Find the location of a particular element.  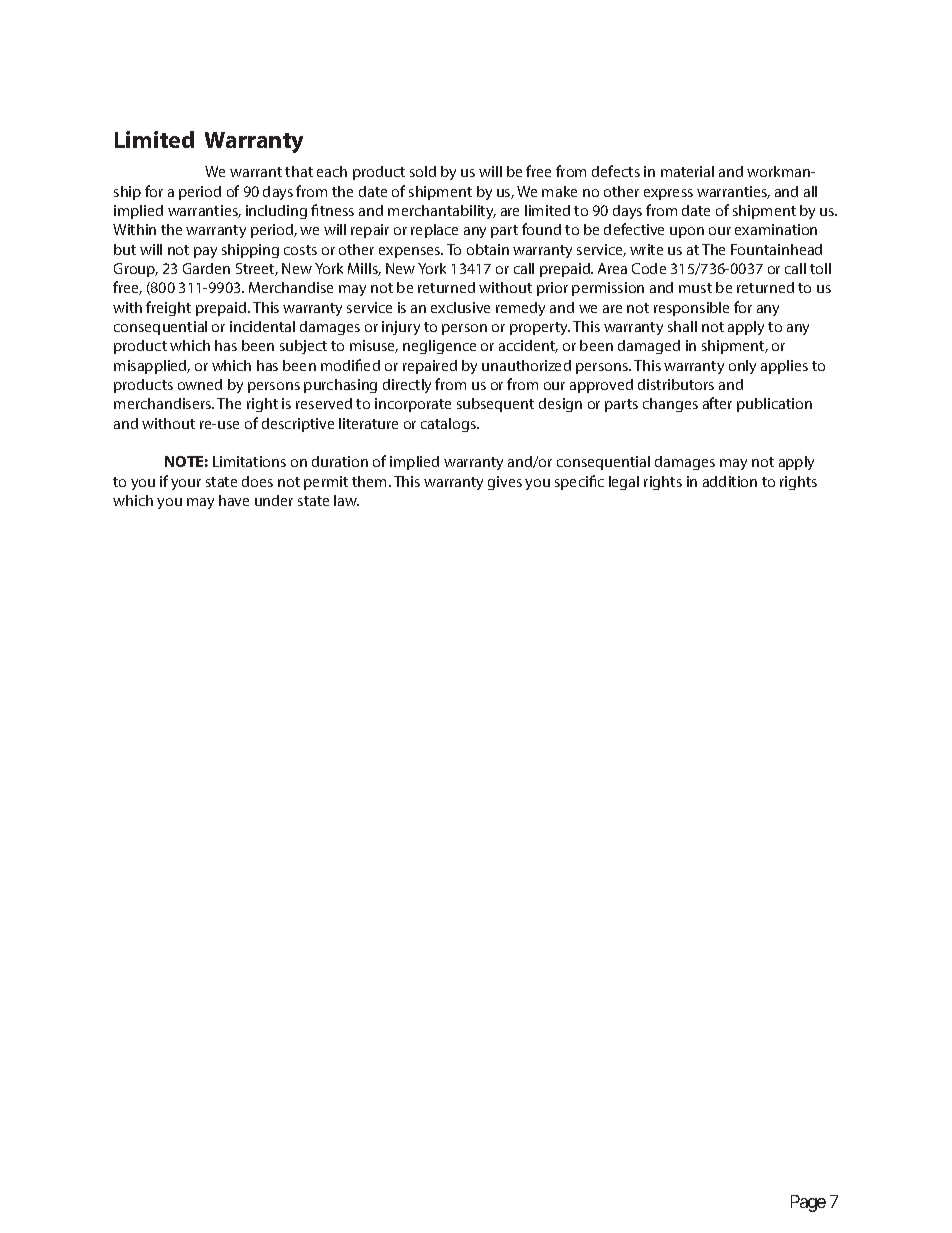

including is located at coordinates (276, 212).
